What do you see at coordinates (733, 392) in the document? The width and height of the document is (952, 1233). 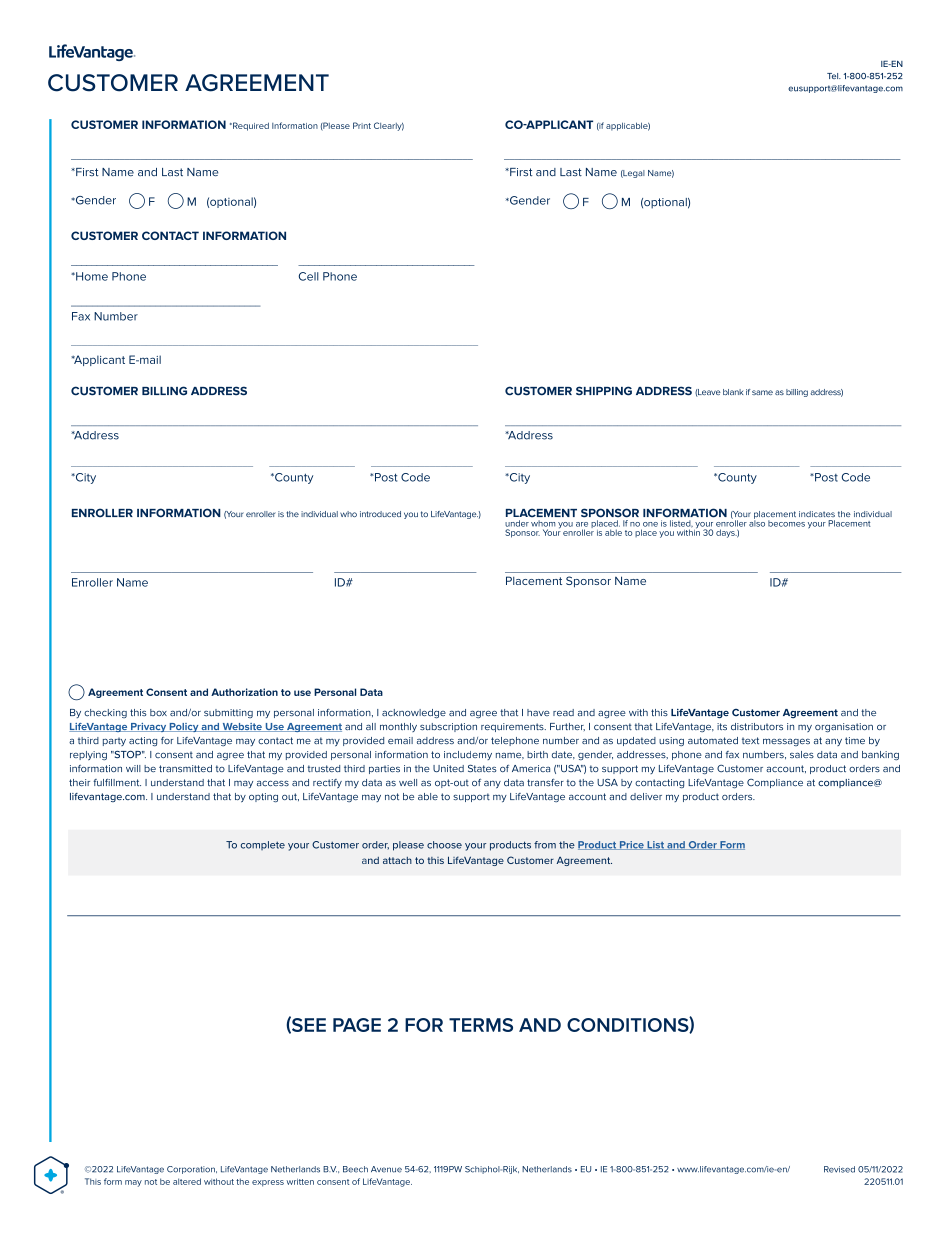 I see `blank` at bounding box center [733, 392].
